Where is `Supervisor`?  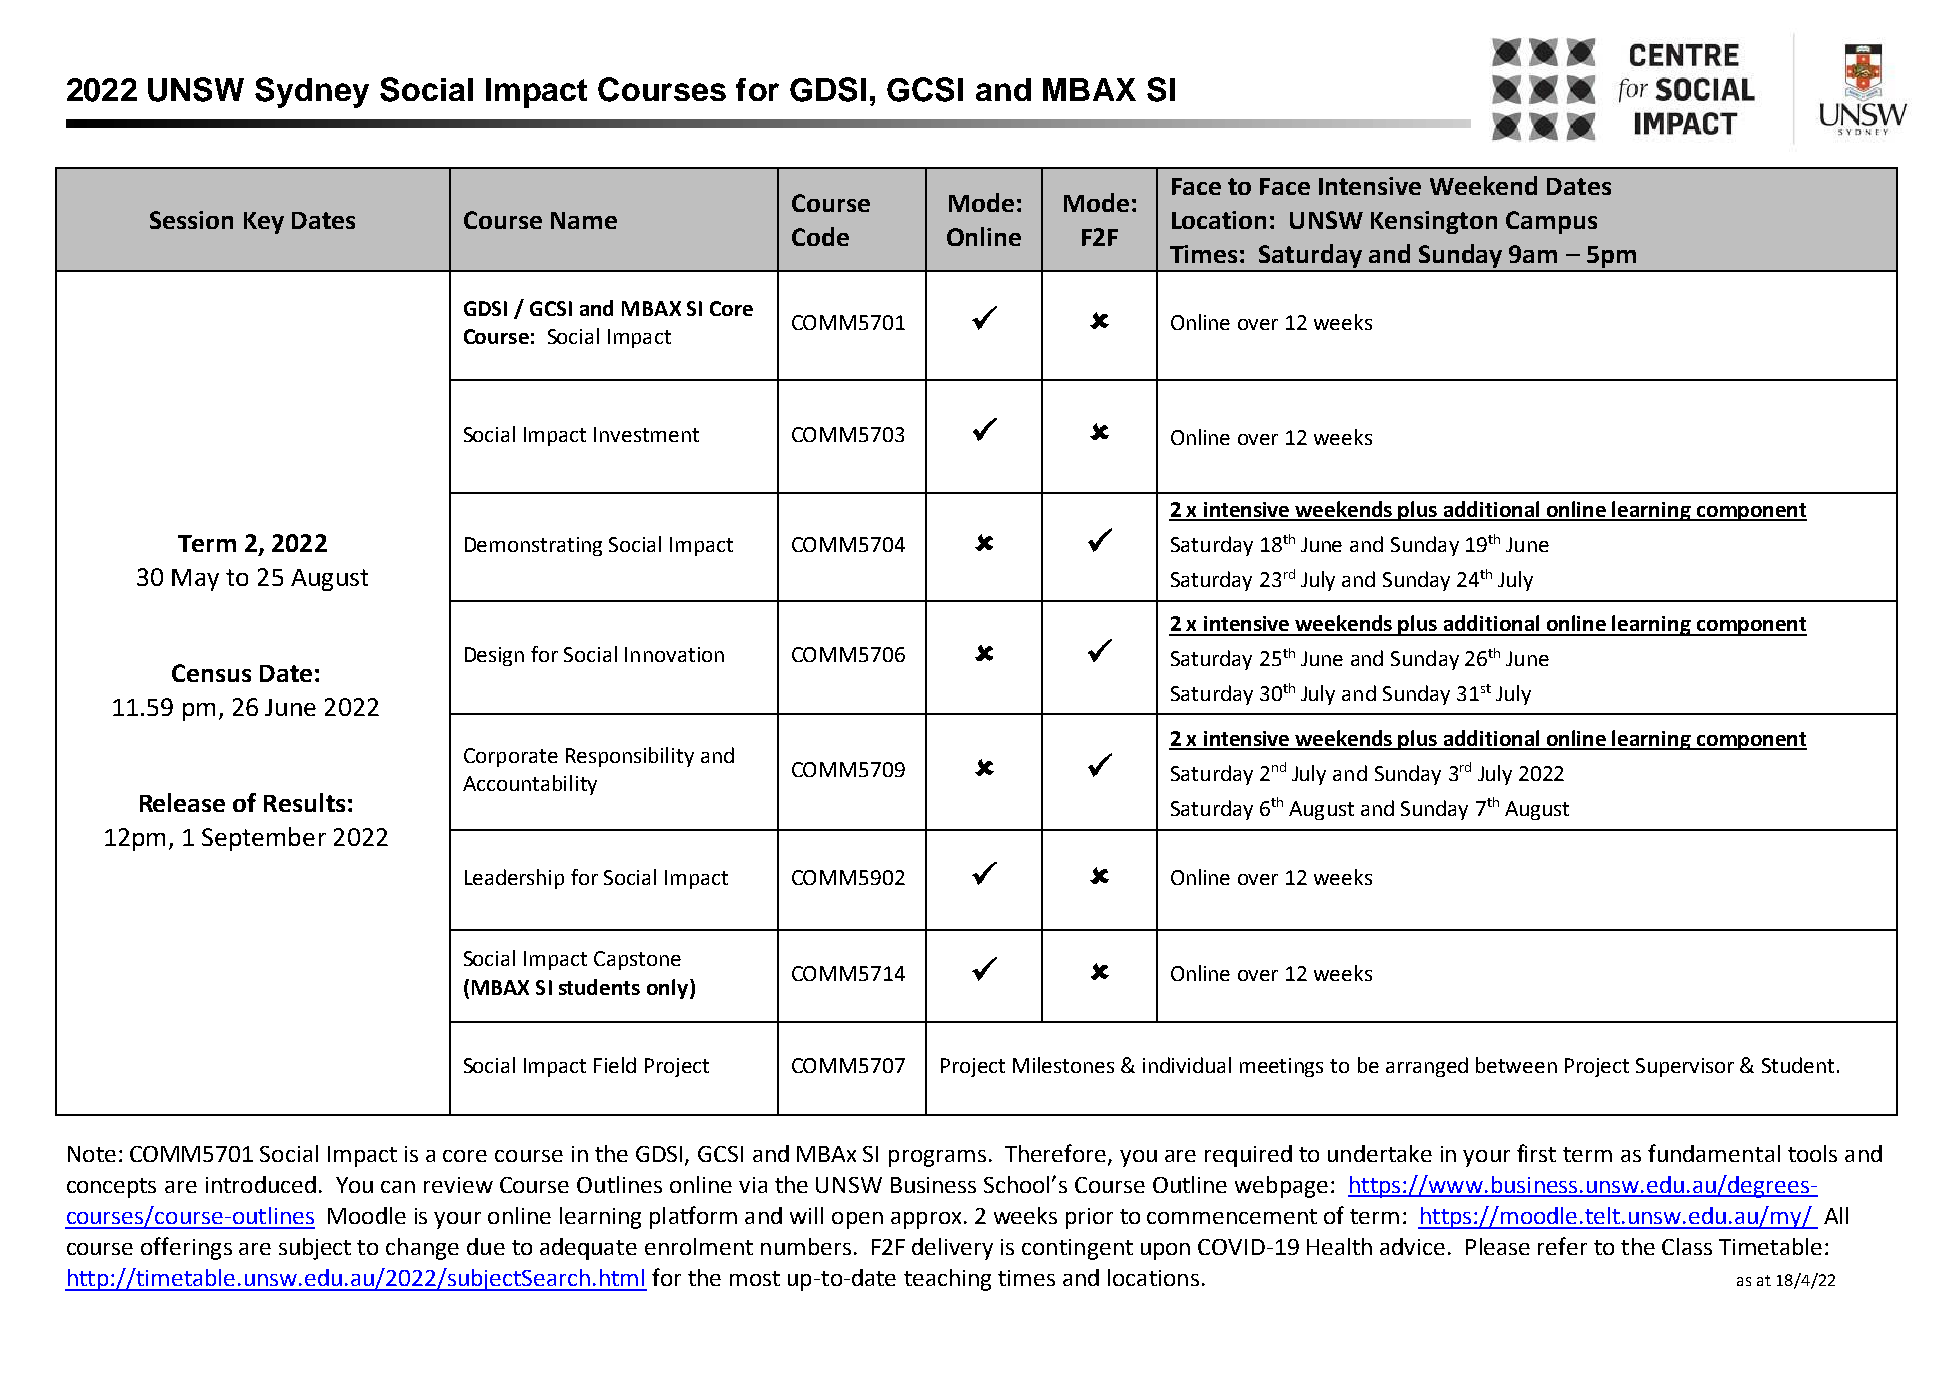 Supervisor is located at coordinates (1685, 1067).
